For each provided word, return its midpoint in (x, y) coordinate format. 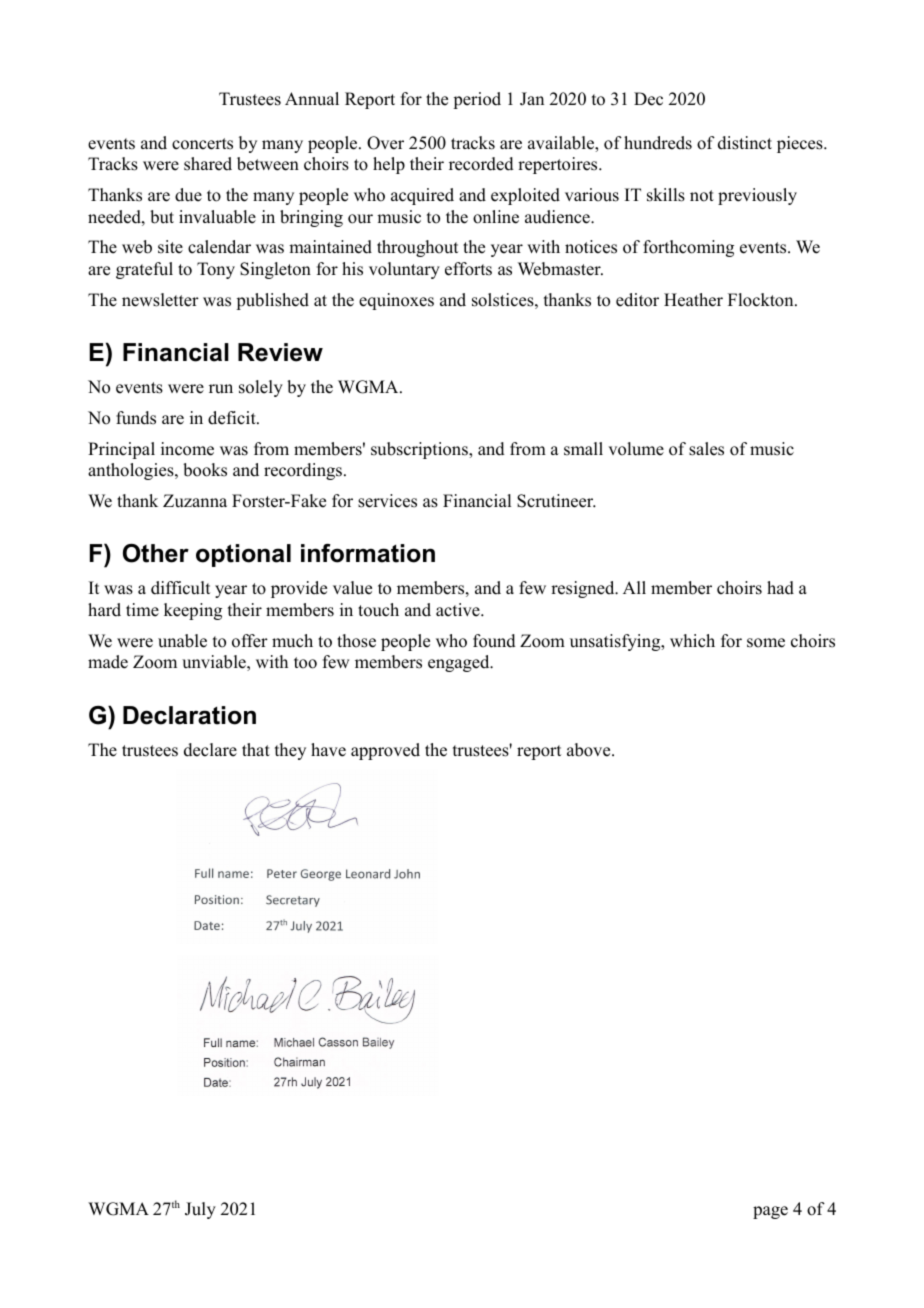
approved (385, 751)
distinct (745, 143)
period (477, 100)
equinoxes (396, 301)
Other (156, 553)
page (770, 1212)
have (328, 750)
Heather (693, 300)
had (780, 588)
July (200, 1210)
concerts (202, 144)
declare (210, 750)
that (256, 749)
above (590, 750)
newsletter (160, 300)
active (459, 610)
